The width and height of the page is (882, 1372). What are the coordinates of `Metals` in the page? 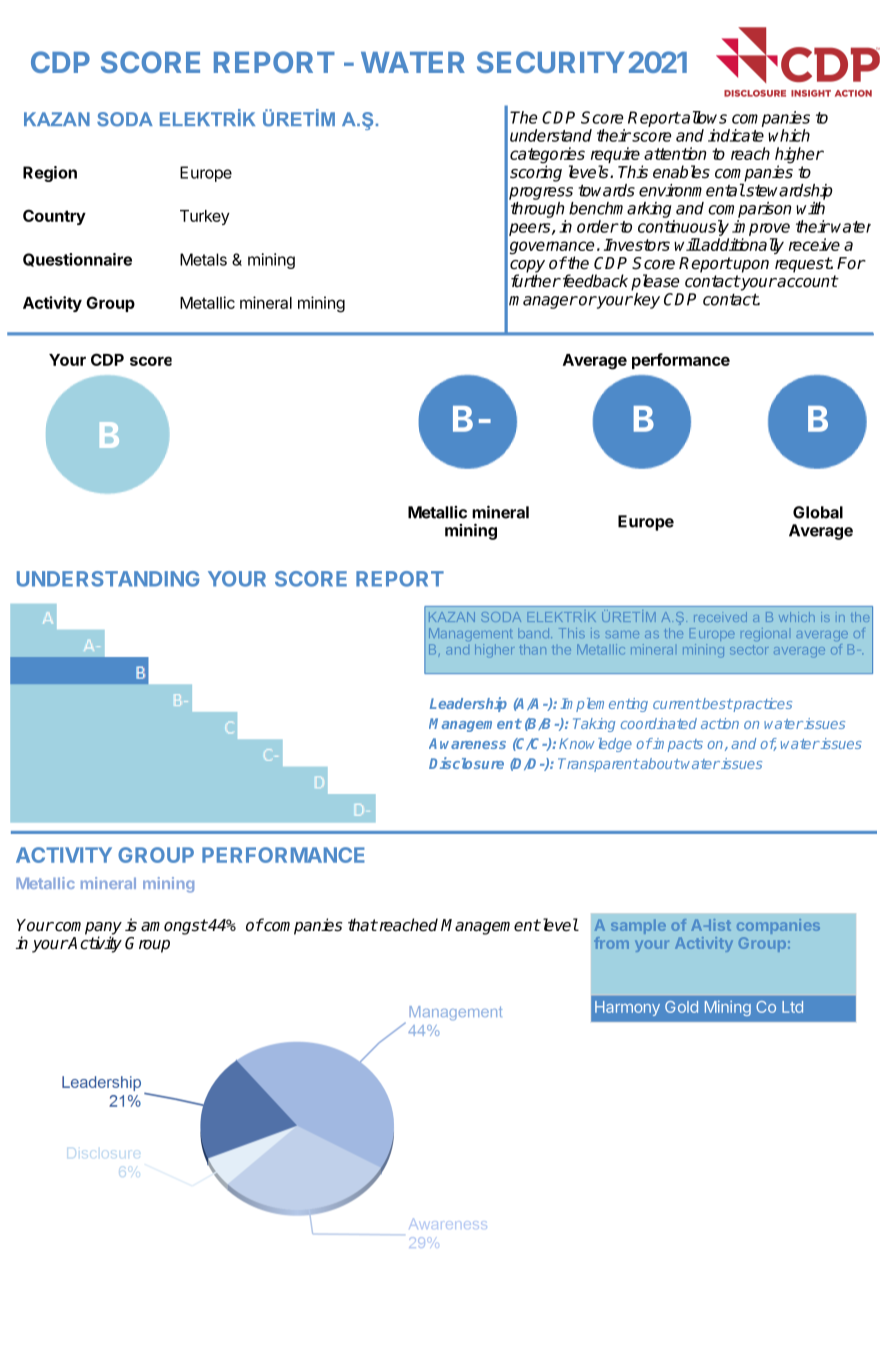 It's located at (203, 259).
